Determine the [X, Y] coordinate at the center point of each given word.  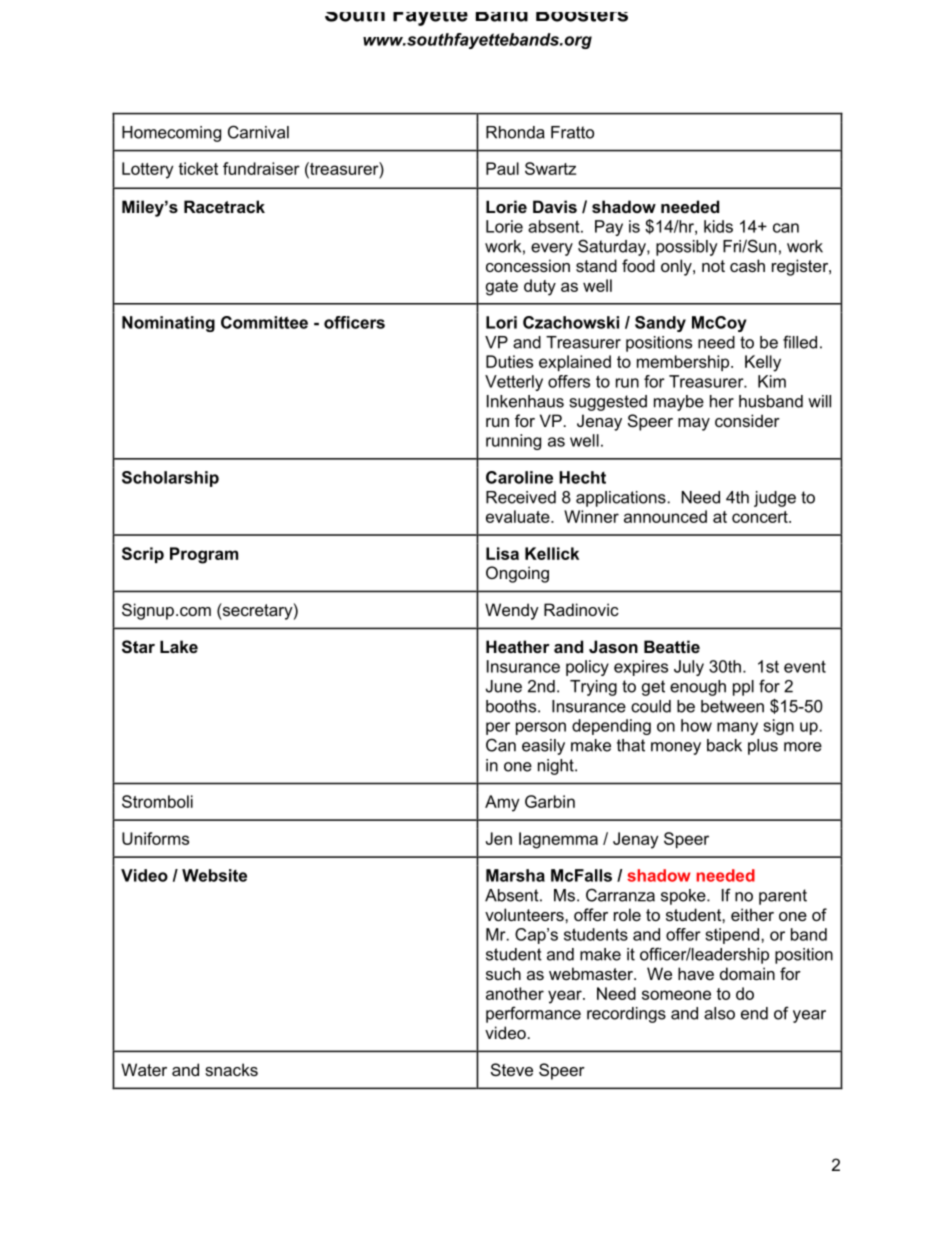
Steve [512, 1069]
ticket [198, 168]
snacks [231, 1069]
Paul [502, 168]
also [719, 1013]
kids [718, 226]
